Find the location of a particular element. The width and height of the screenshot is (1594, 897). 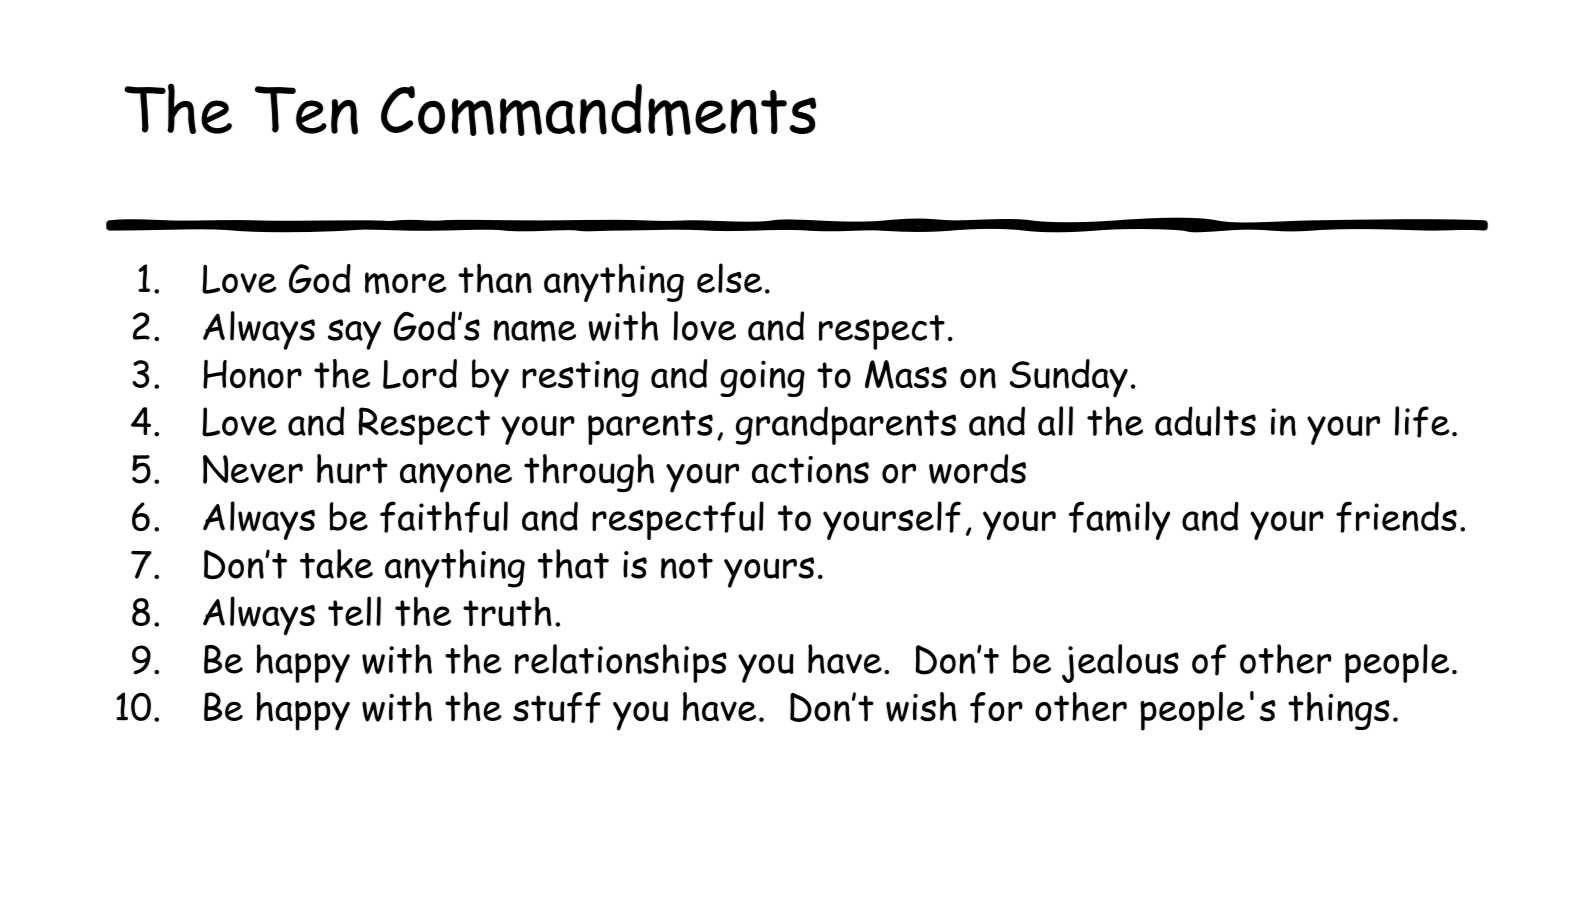

Ten is located at coordinates (306, 110).
